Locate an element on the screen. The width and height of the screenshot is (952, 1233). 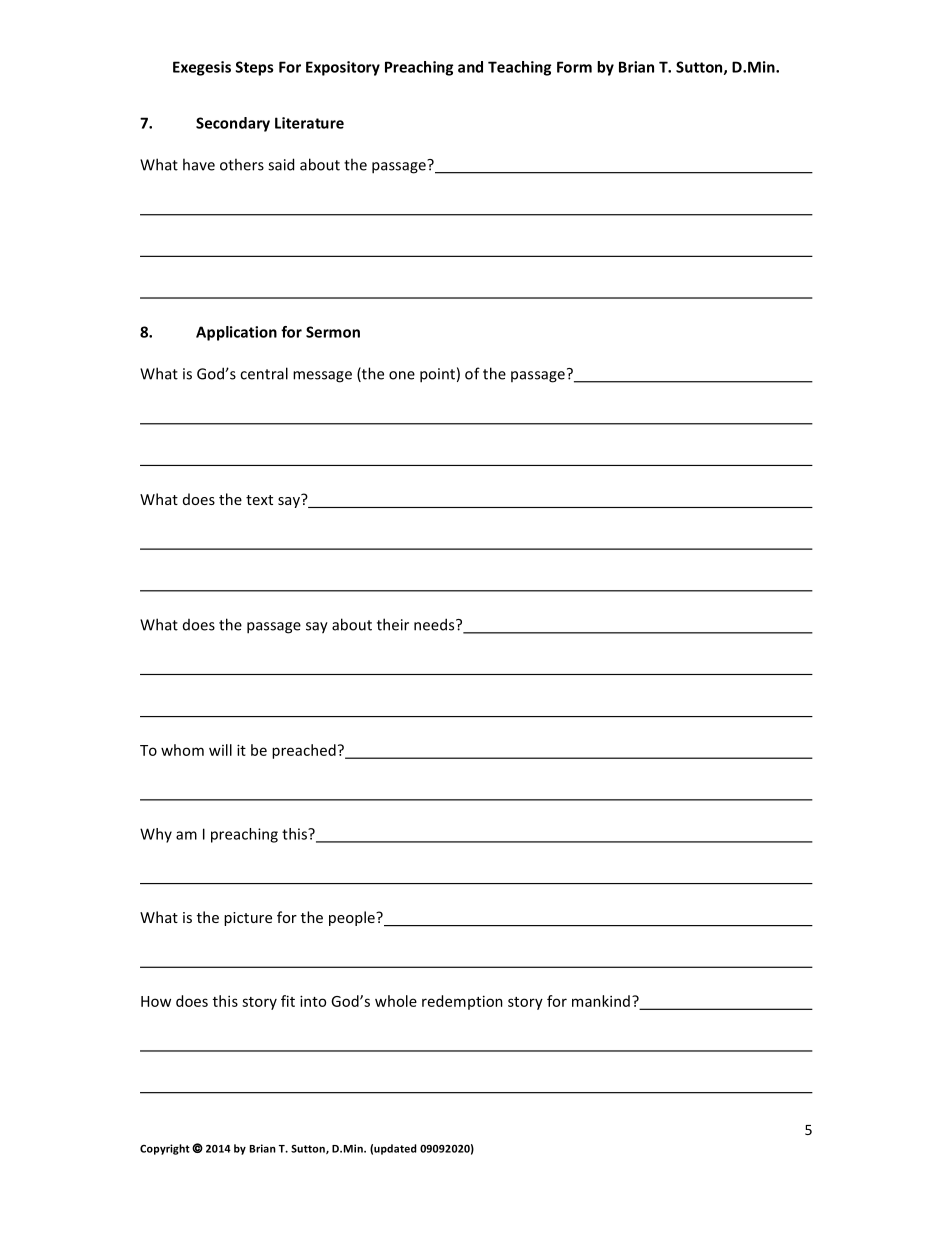
one is located at coordinates (402, 375).
